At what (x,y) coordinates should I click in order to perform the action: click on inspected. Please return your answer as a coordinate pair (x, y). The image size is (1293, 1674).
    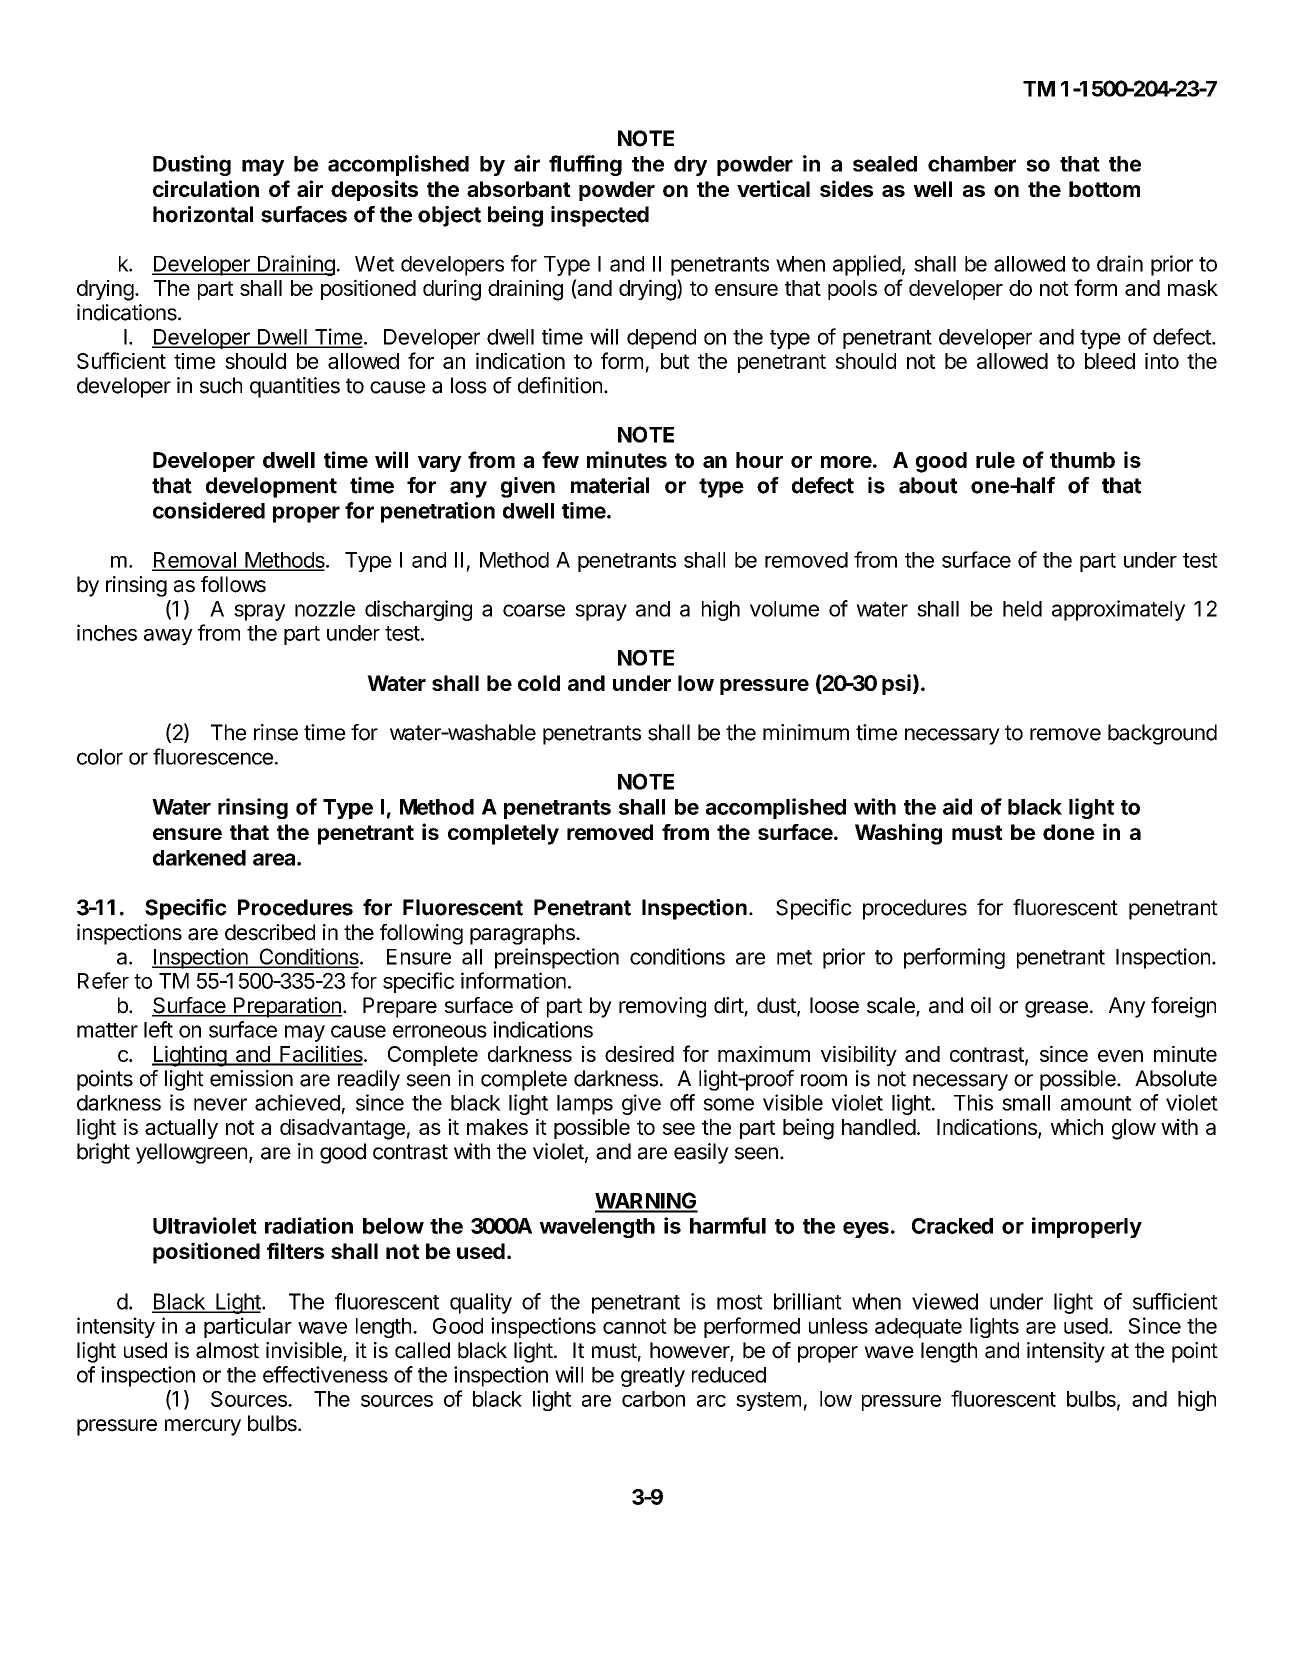
    Looking at the image, I should click on (600, 216).
